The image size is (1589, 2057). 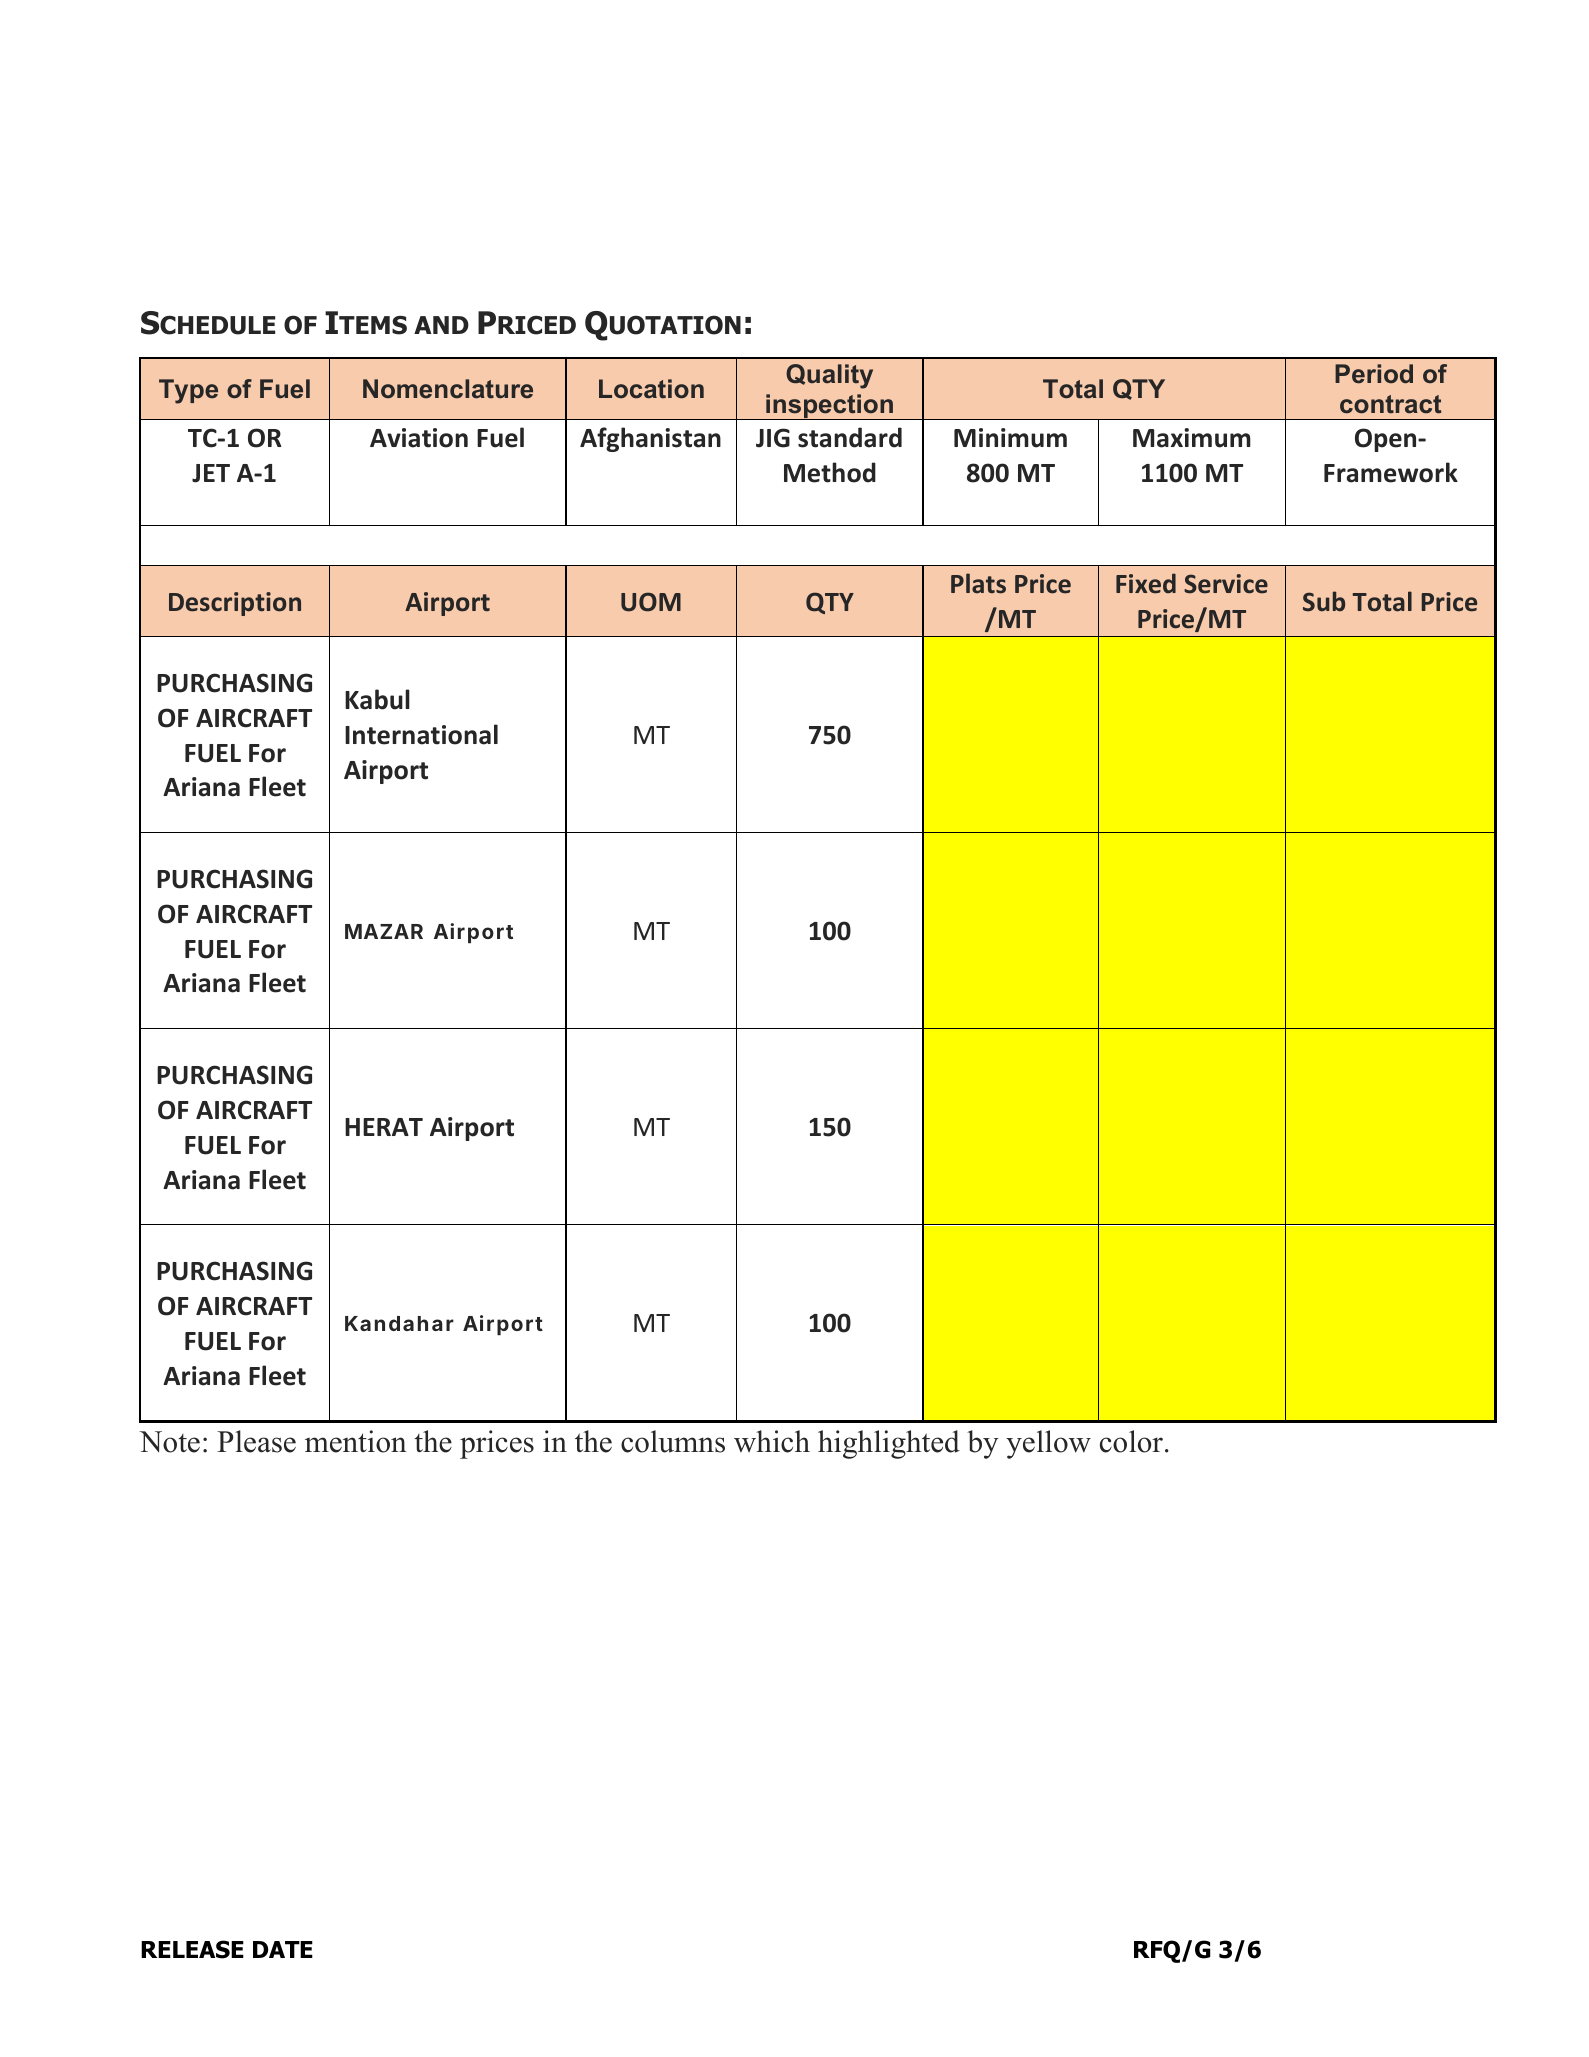 I want to click on HERAT, so click(x=384, y=1127).
